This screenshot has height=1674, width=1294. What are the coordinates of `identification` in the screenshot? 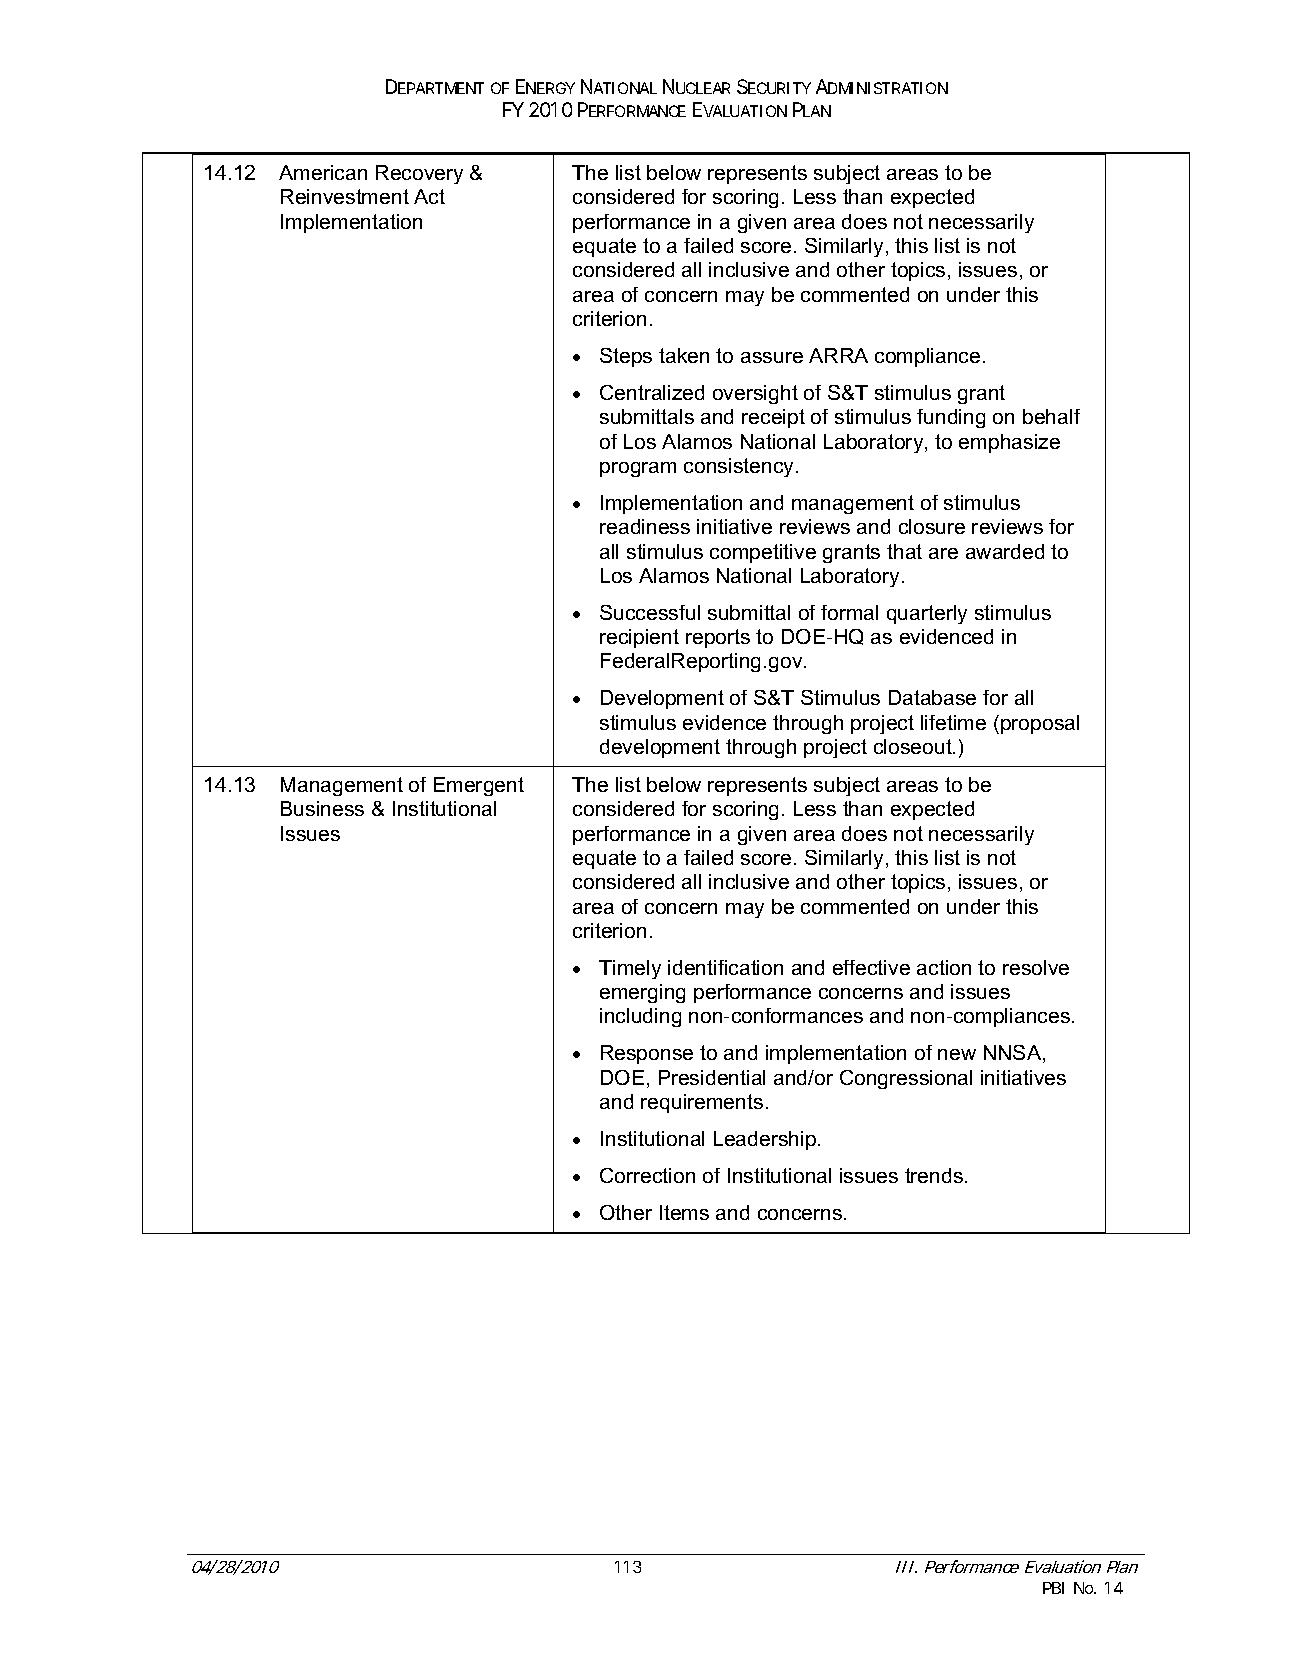 It's located at (725, 967).
